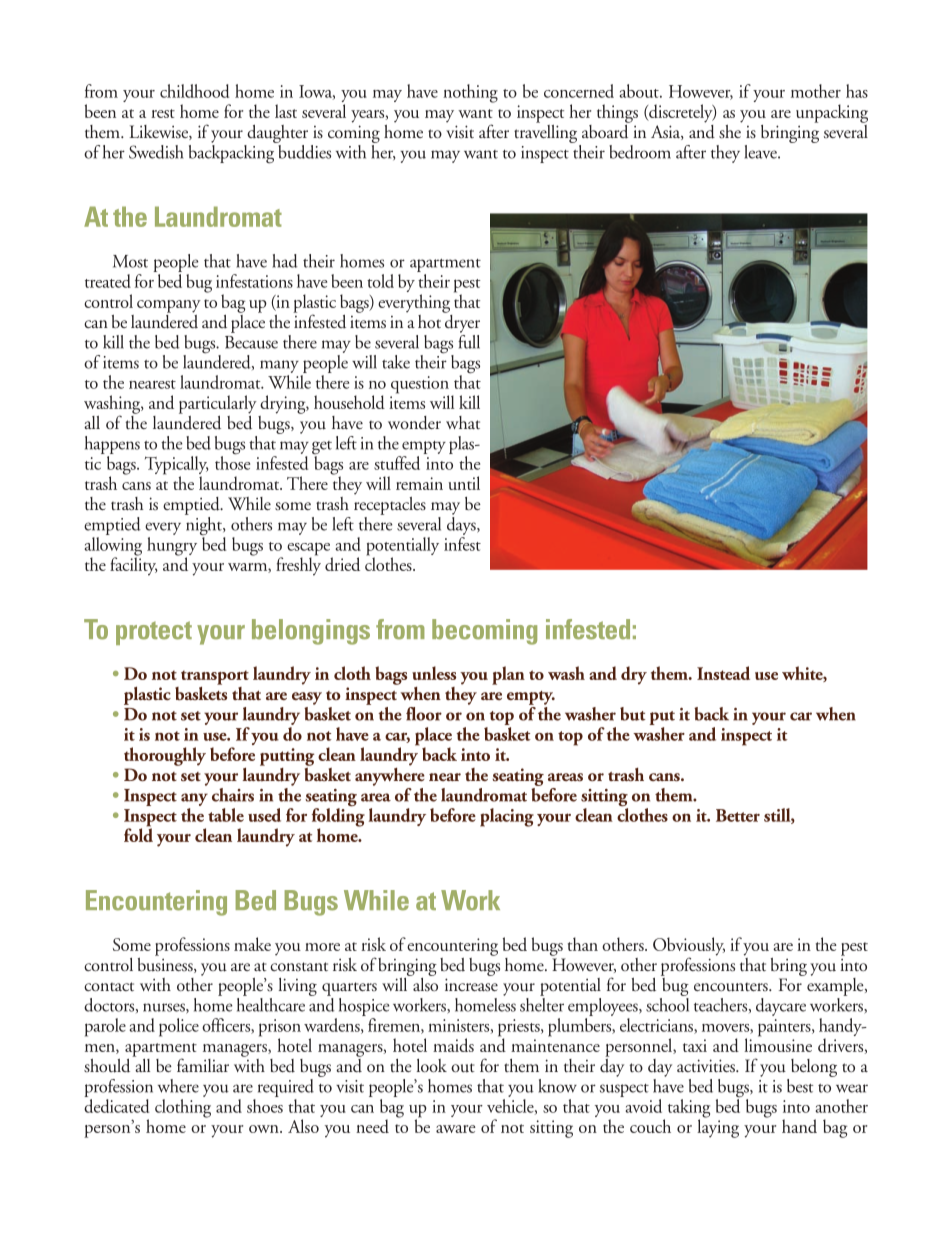  I want to click on nothing, so click(470, 93).
